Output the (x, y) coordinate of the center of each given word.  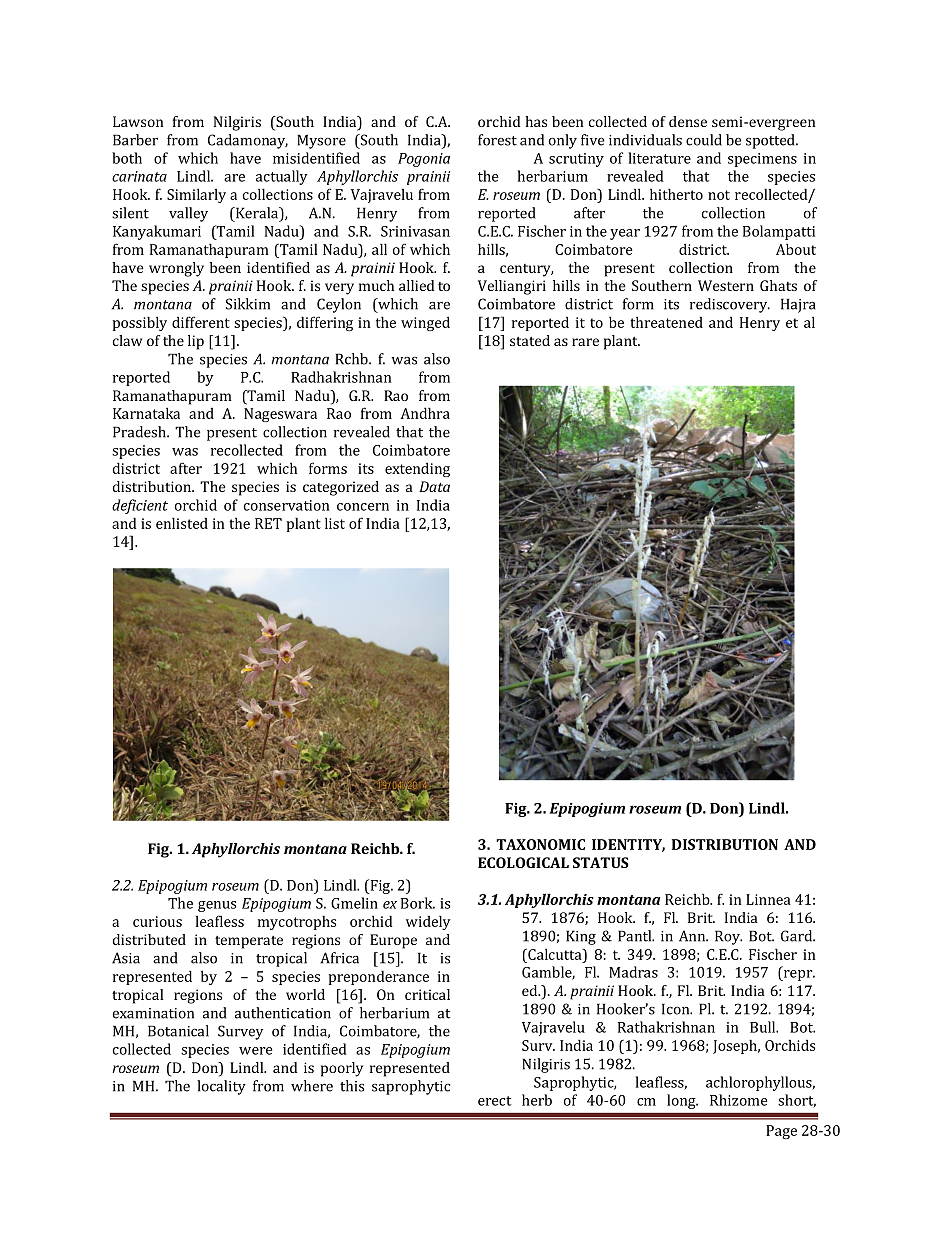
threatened (666, 322)
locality (221, 1087)
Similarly (196, 195)
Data (434, 486)
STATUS (601, 862)
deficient (140, 506)
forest (497, 140)
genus (217, 906)
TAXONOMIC (540, 844)
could (704, 140)
